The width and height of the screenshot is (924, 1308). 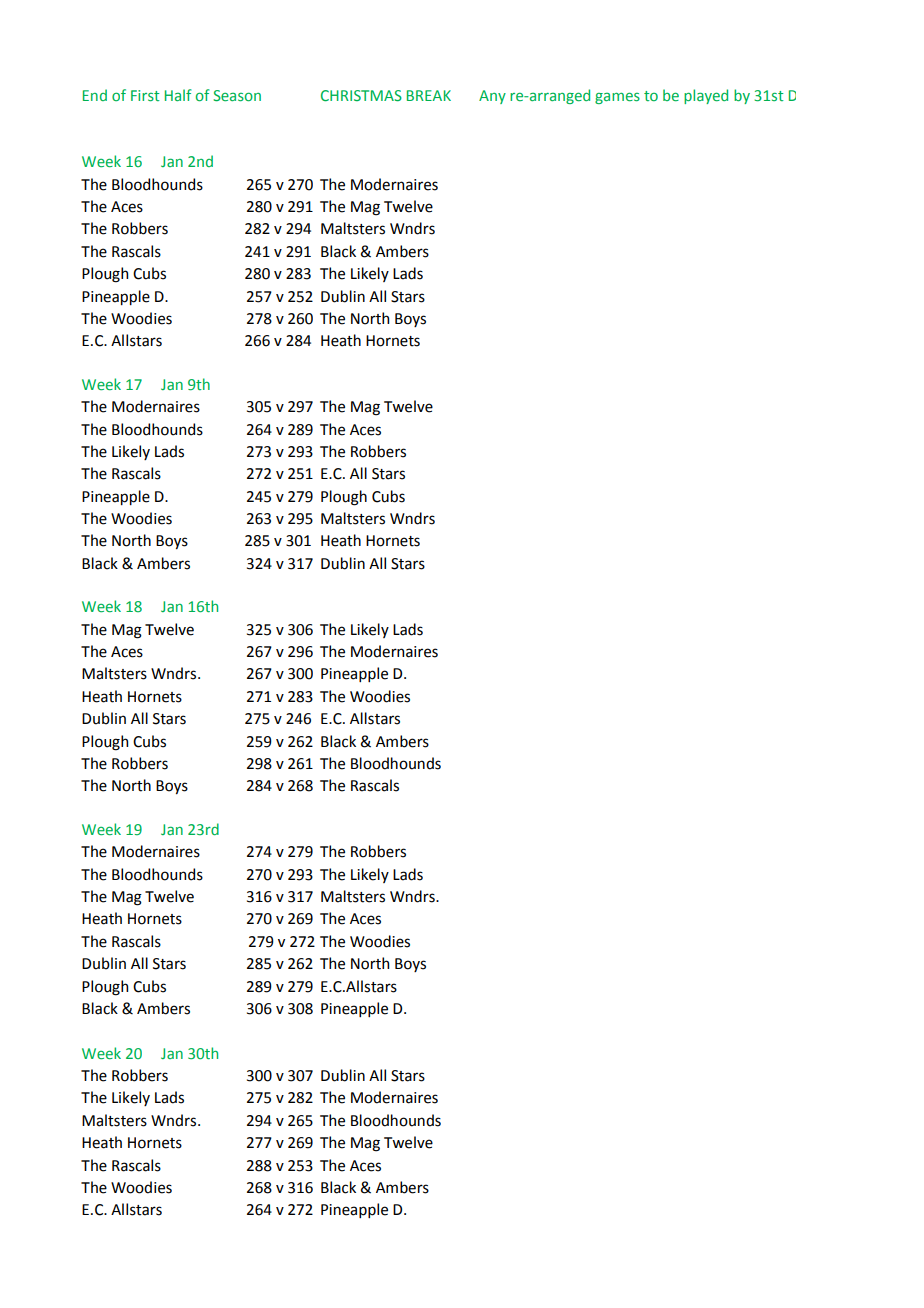 I want to click on played, so click(x=706, y=96).
